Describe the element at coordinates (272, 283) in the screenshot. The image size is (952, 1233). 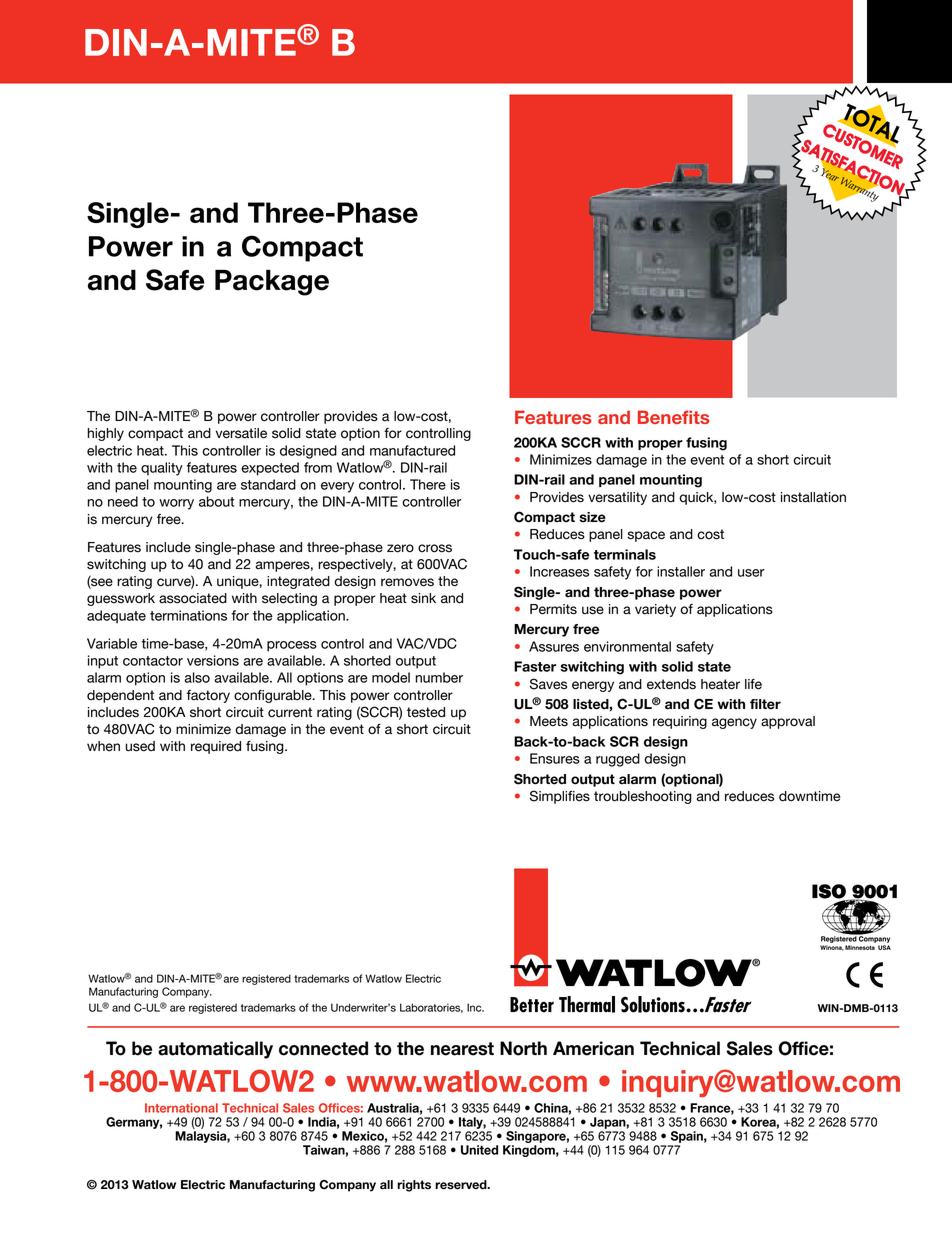
I see `Package` at that location.
